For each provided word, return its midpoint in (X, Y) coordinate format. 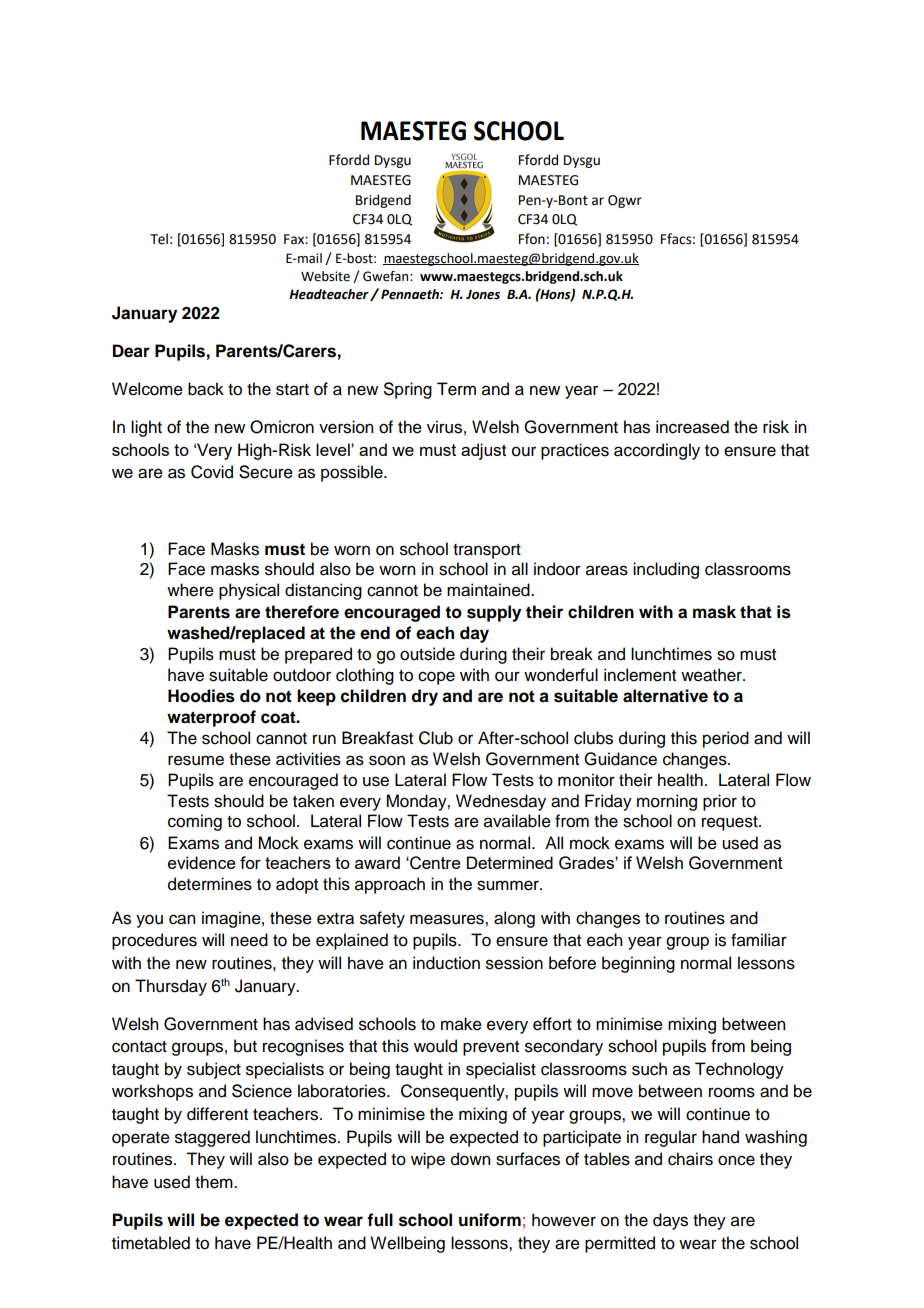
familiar (759, 940)
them (215, 1182)
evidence (202, 862)
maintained (489, 590)
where (190, 590)
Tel (159, 239)
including (666, 570)
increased (692, 427)
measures (448, 919)
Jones (483, 294)
